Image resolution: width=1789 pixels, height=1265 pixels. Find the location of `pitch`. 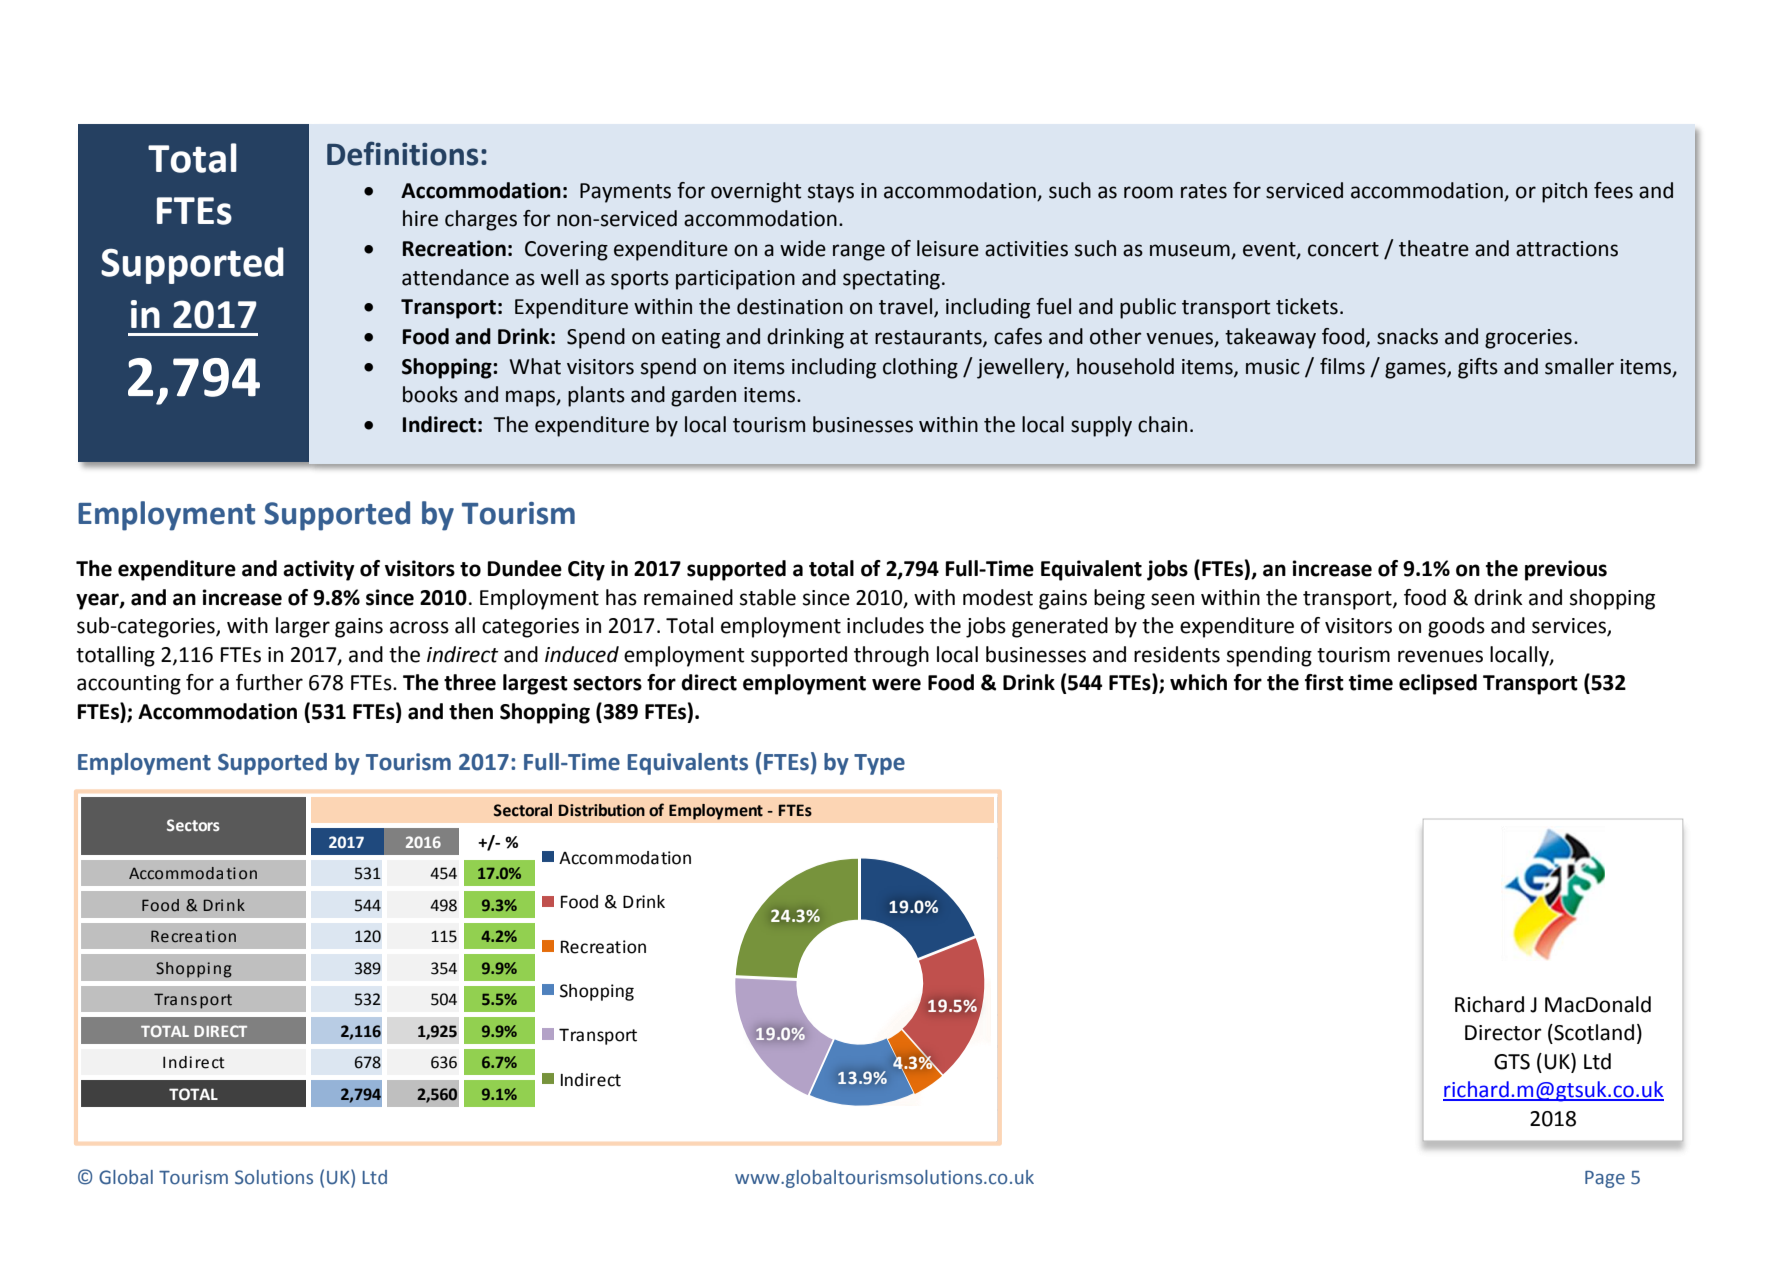

pitch is located at coordinates (1564, 192).
